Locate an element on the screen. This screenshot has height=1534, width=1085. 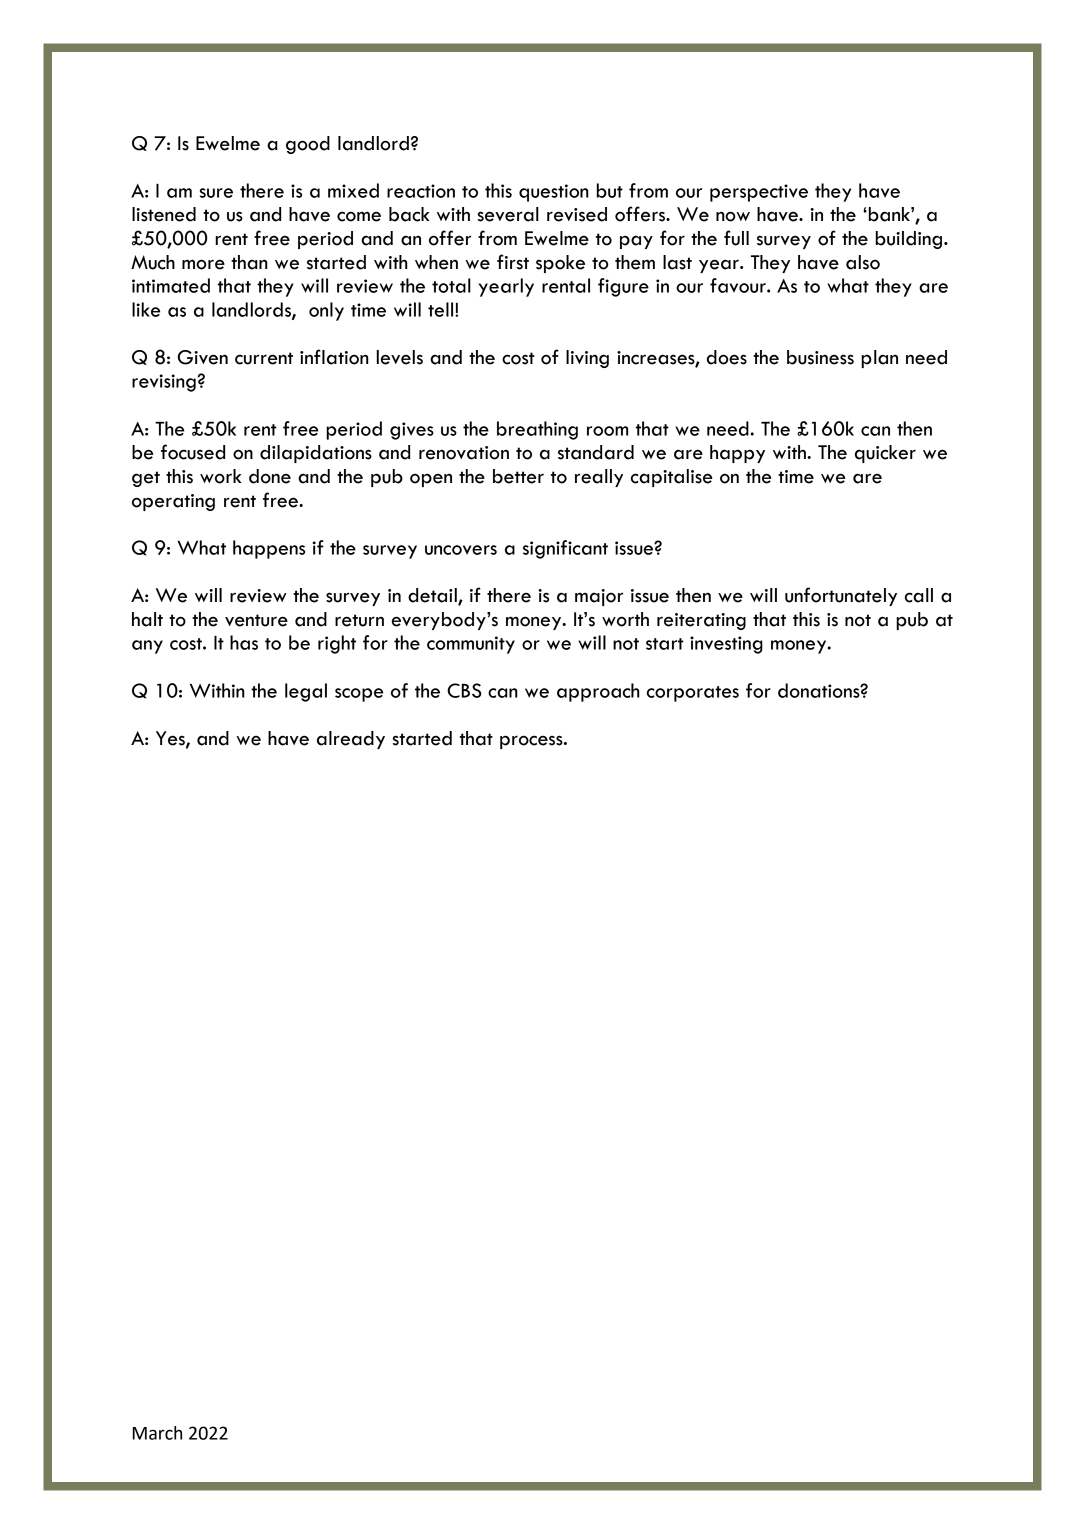
approach is located at coordinates (598, 692).
